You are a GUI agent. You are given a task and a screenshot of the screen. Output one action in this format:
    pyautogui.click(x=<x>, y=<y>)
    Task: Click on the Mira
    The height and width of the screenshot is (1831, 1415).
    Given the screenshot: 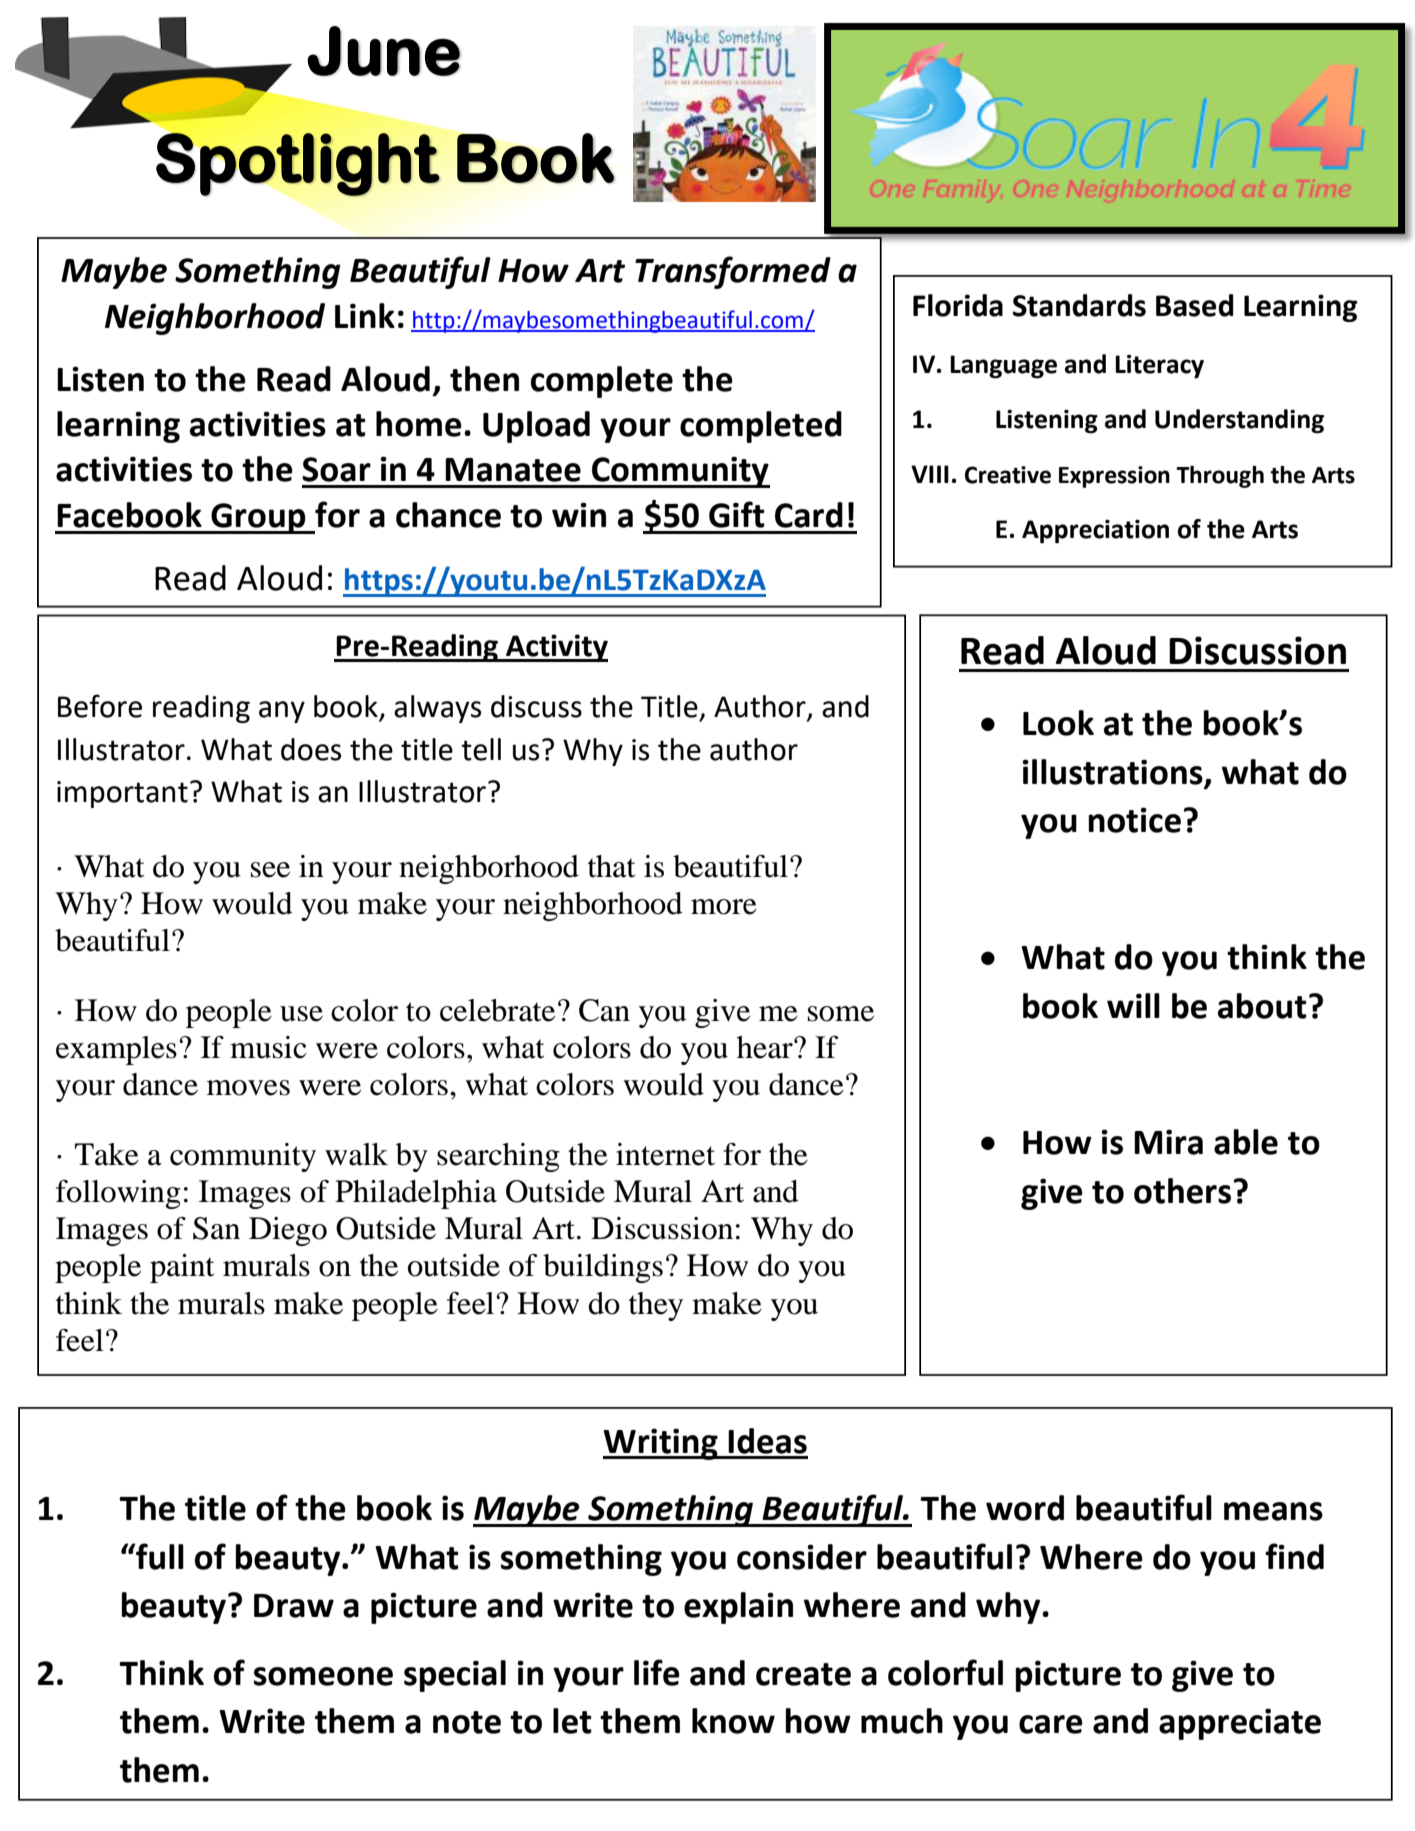 What is the action you would take?
    pyautogui.click(x=1168, y=1142)
